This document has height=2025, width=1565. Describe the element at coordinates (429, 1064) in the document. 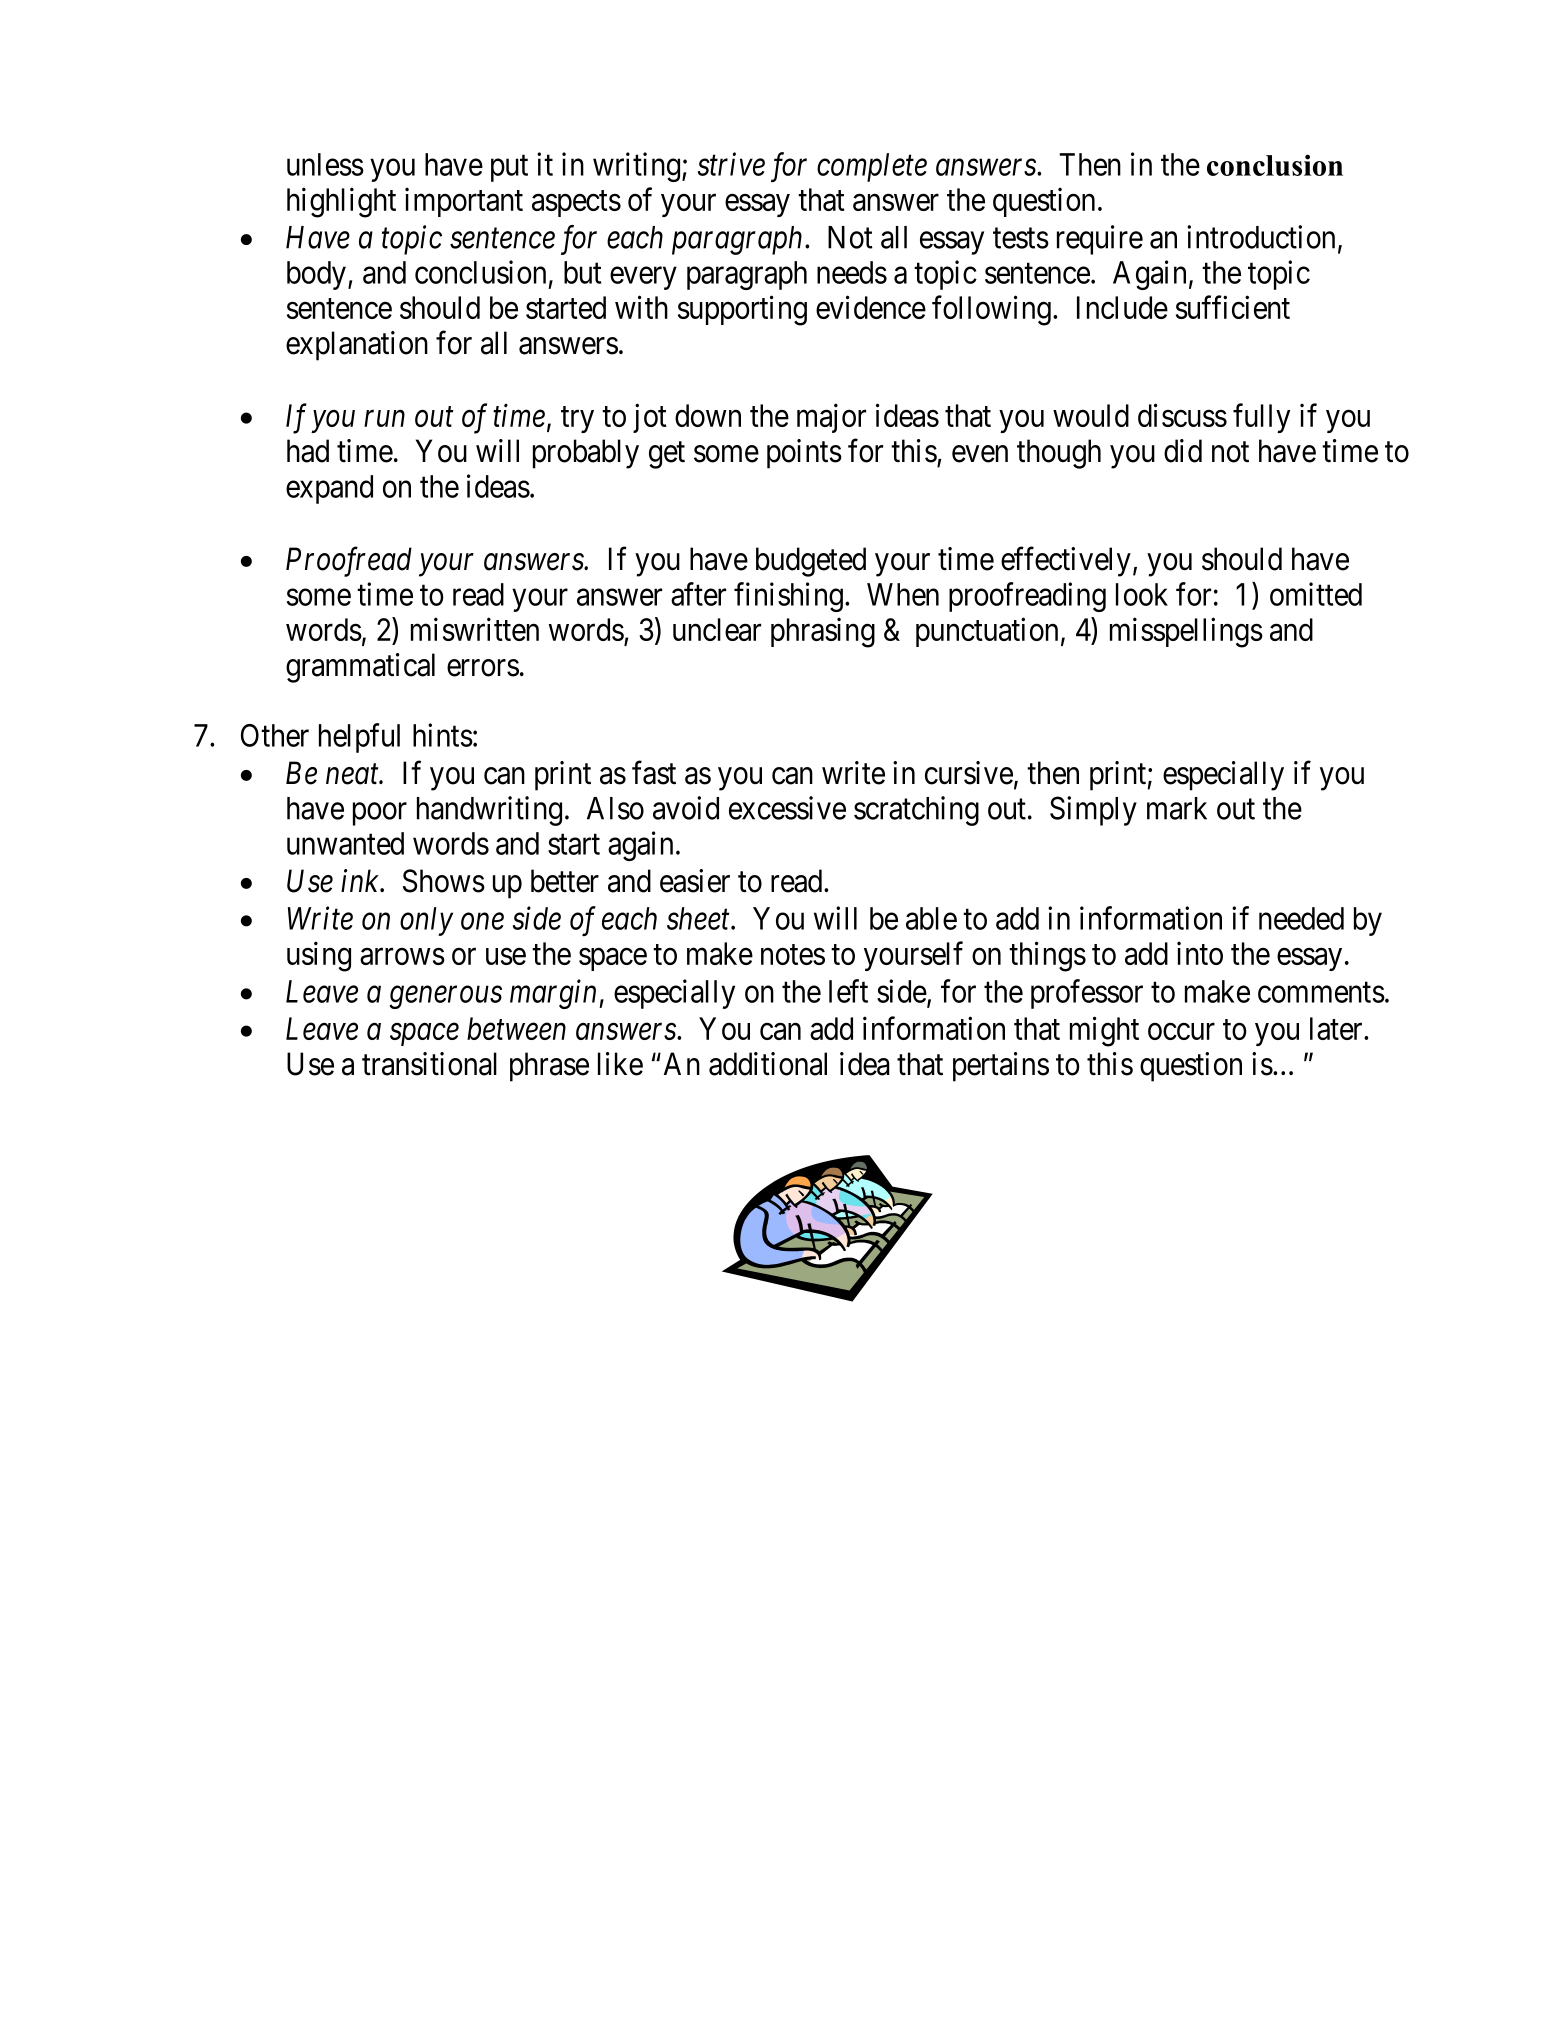

I see `transitional` at that location.
